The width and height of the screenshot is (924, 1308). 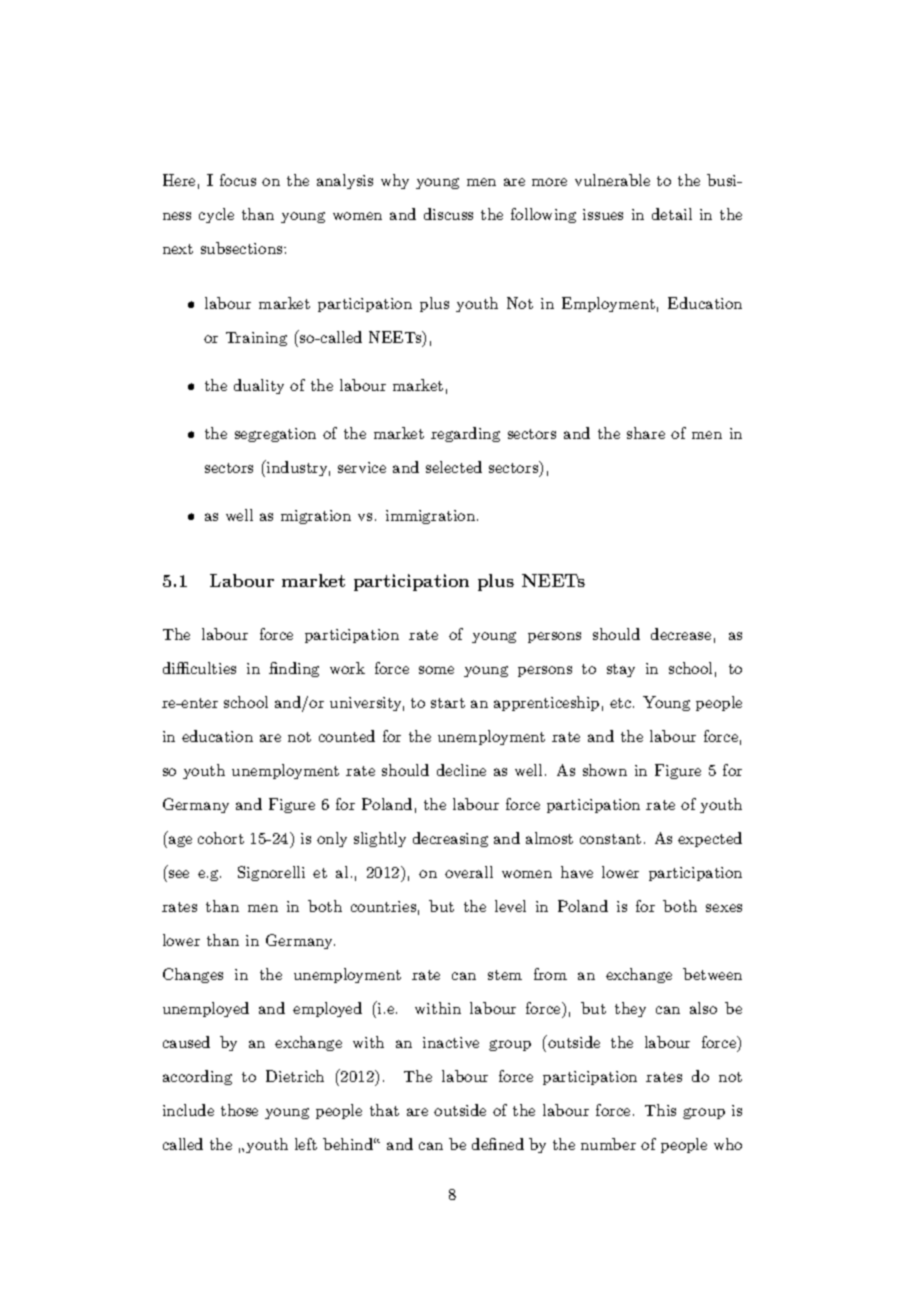 What do you see at coordinates (448, 214) in the screenshot?
I see `discuss` at bounding box center [448, 214].
